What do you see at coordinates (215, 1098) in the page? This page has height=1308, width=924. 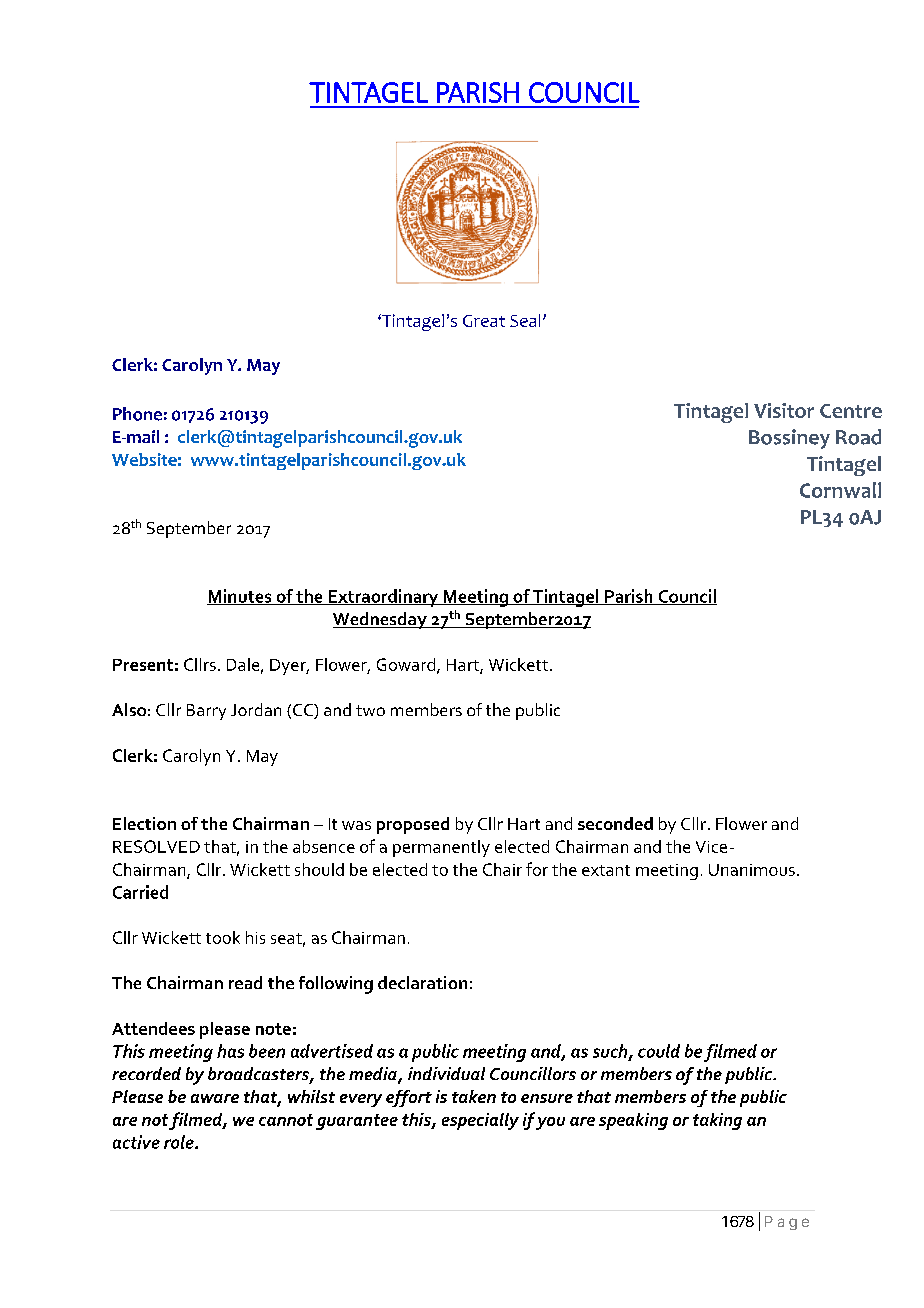 I see `aware` at bounding box center [215, 1098].
